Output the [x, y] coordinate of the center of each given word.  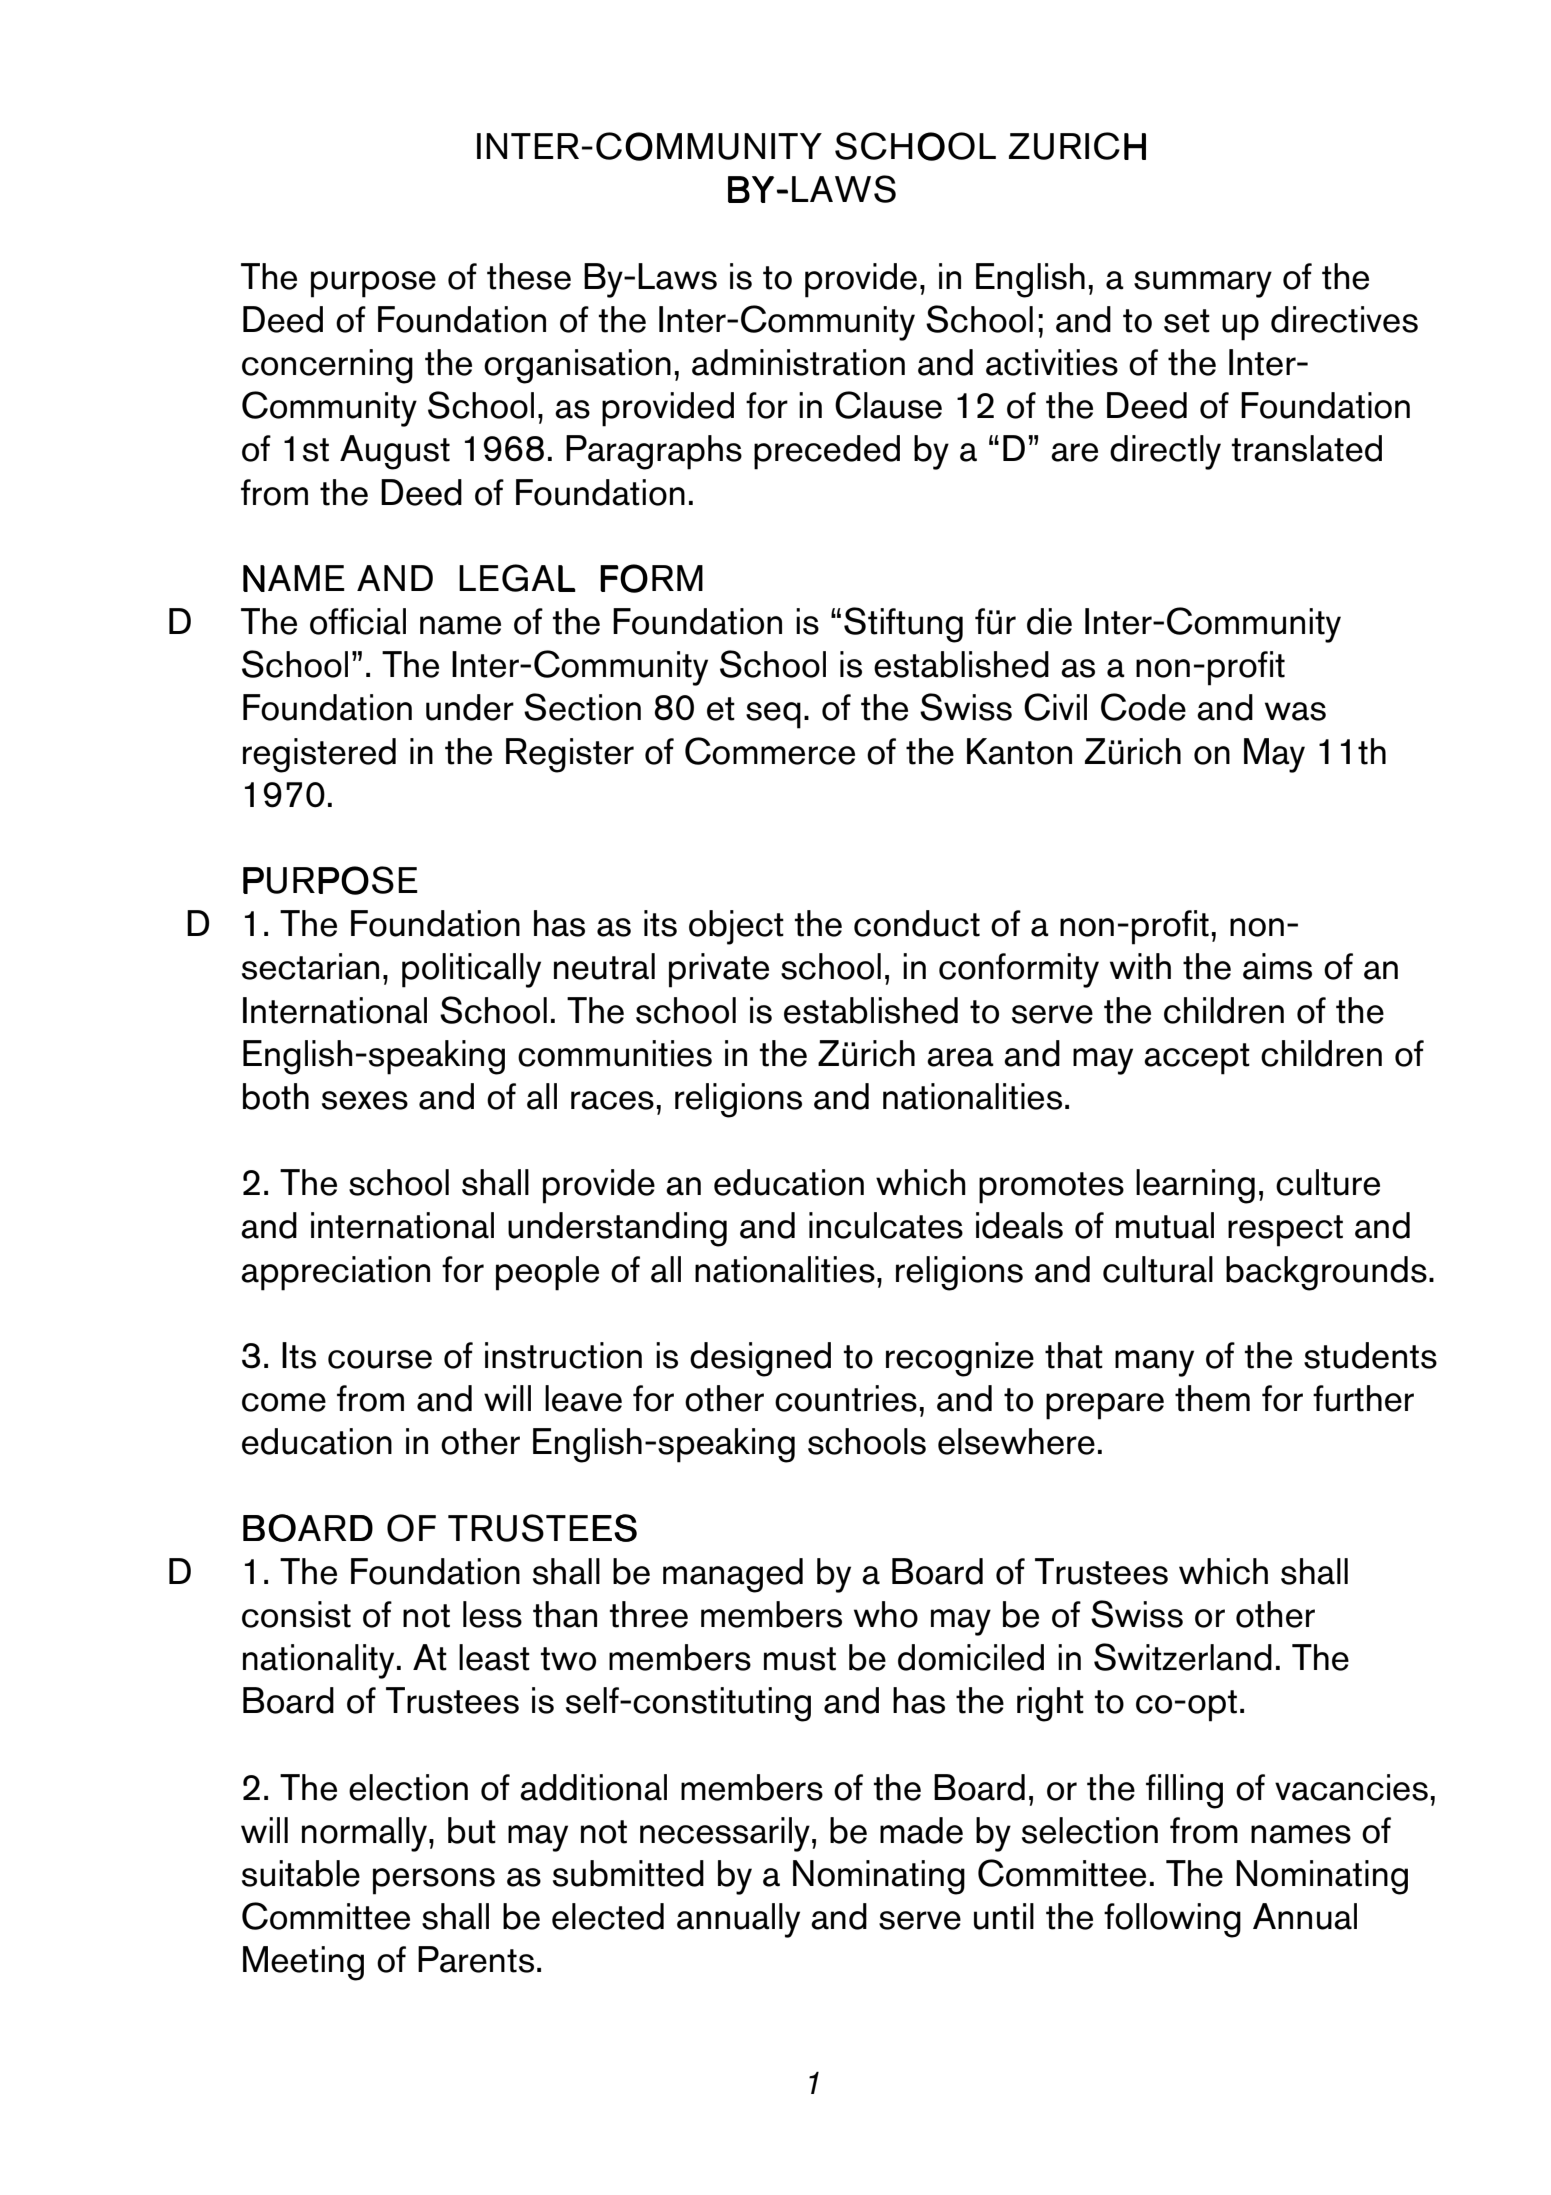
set [1187, 321]
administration [798, 362]
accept [1197, 1059]
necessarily [725, 1834]
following [1172, 1920]
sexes [365, 1100]
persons [434, 1881]
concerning [327, 366]
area [960, 1057]
